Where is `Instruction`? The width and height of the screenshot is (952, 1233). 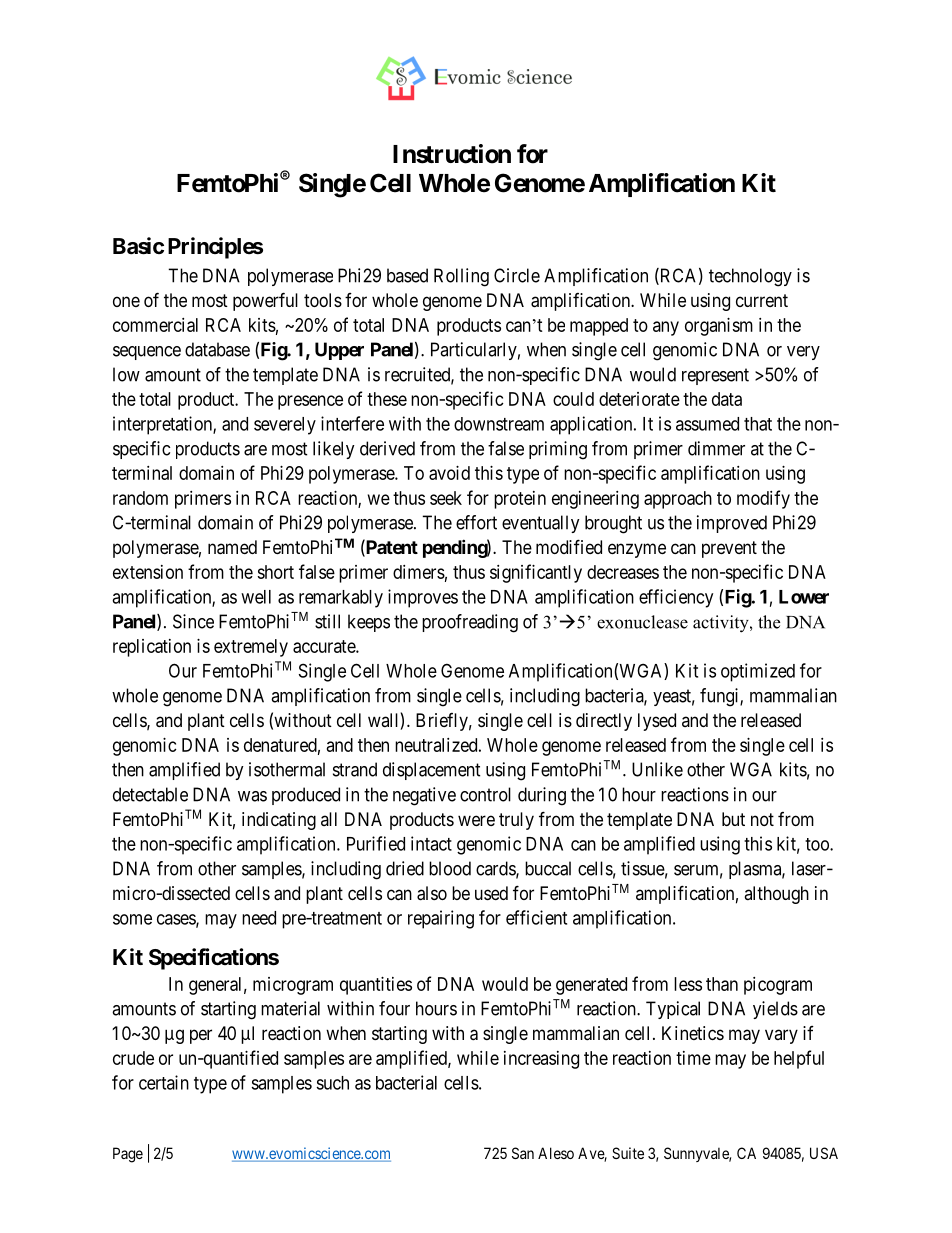 Instruction is located at coordinates (452, 154).
